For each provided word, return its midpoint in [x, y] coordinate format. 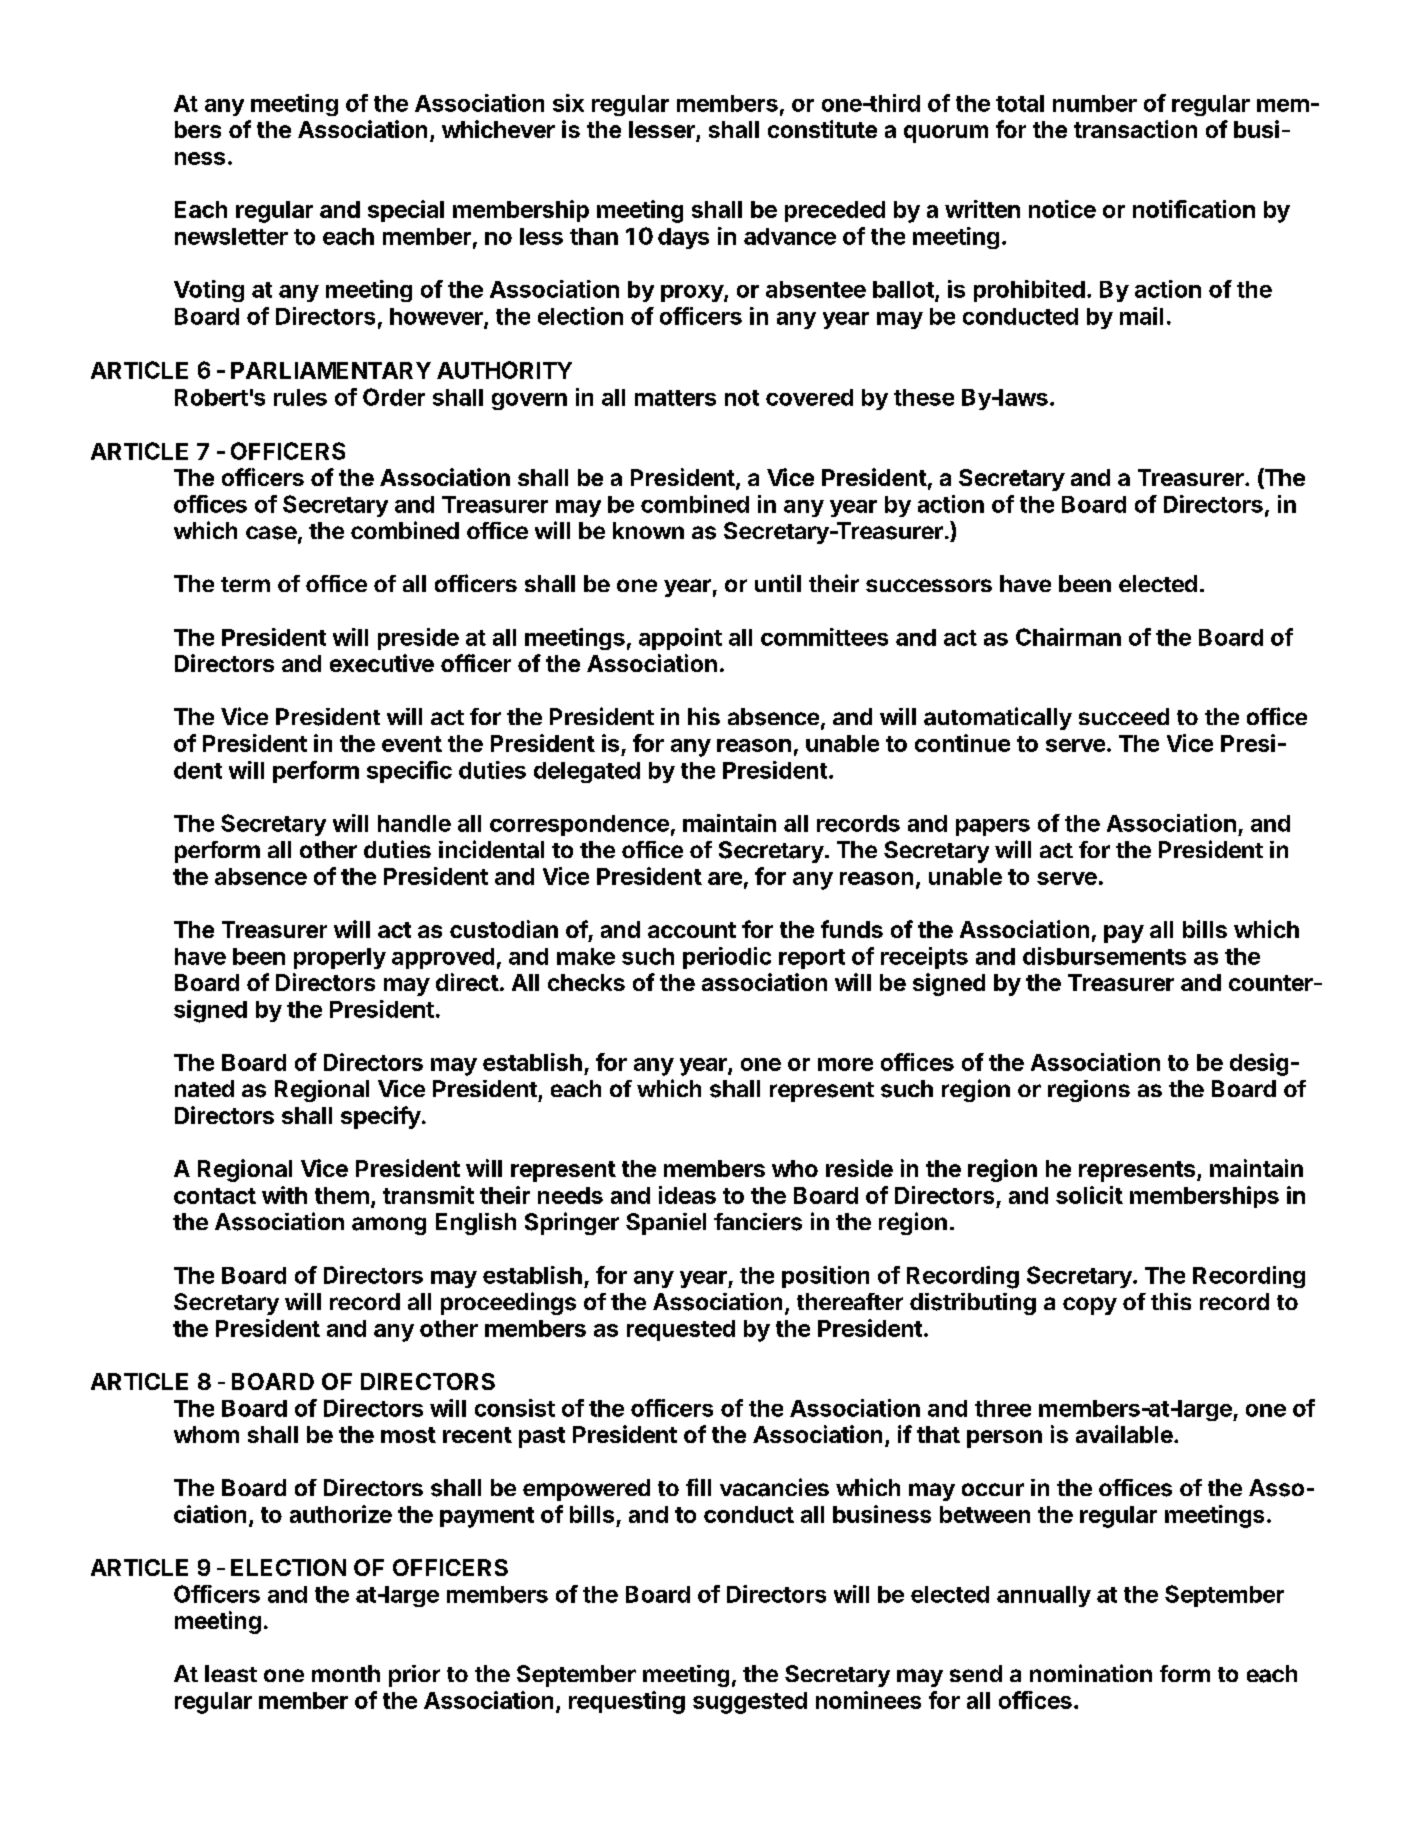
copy [1090, 1306]
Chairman [1068, 637]
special [406, 211]
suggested [750, 1703]
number [1095, 103]
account [692, 930]
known [648, 530]
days [683, 238]
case [271, 533]
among [389, 1226]
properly [340, 958]
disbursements [1104, 956]
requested [681, 1330]
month [346, 1673]
